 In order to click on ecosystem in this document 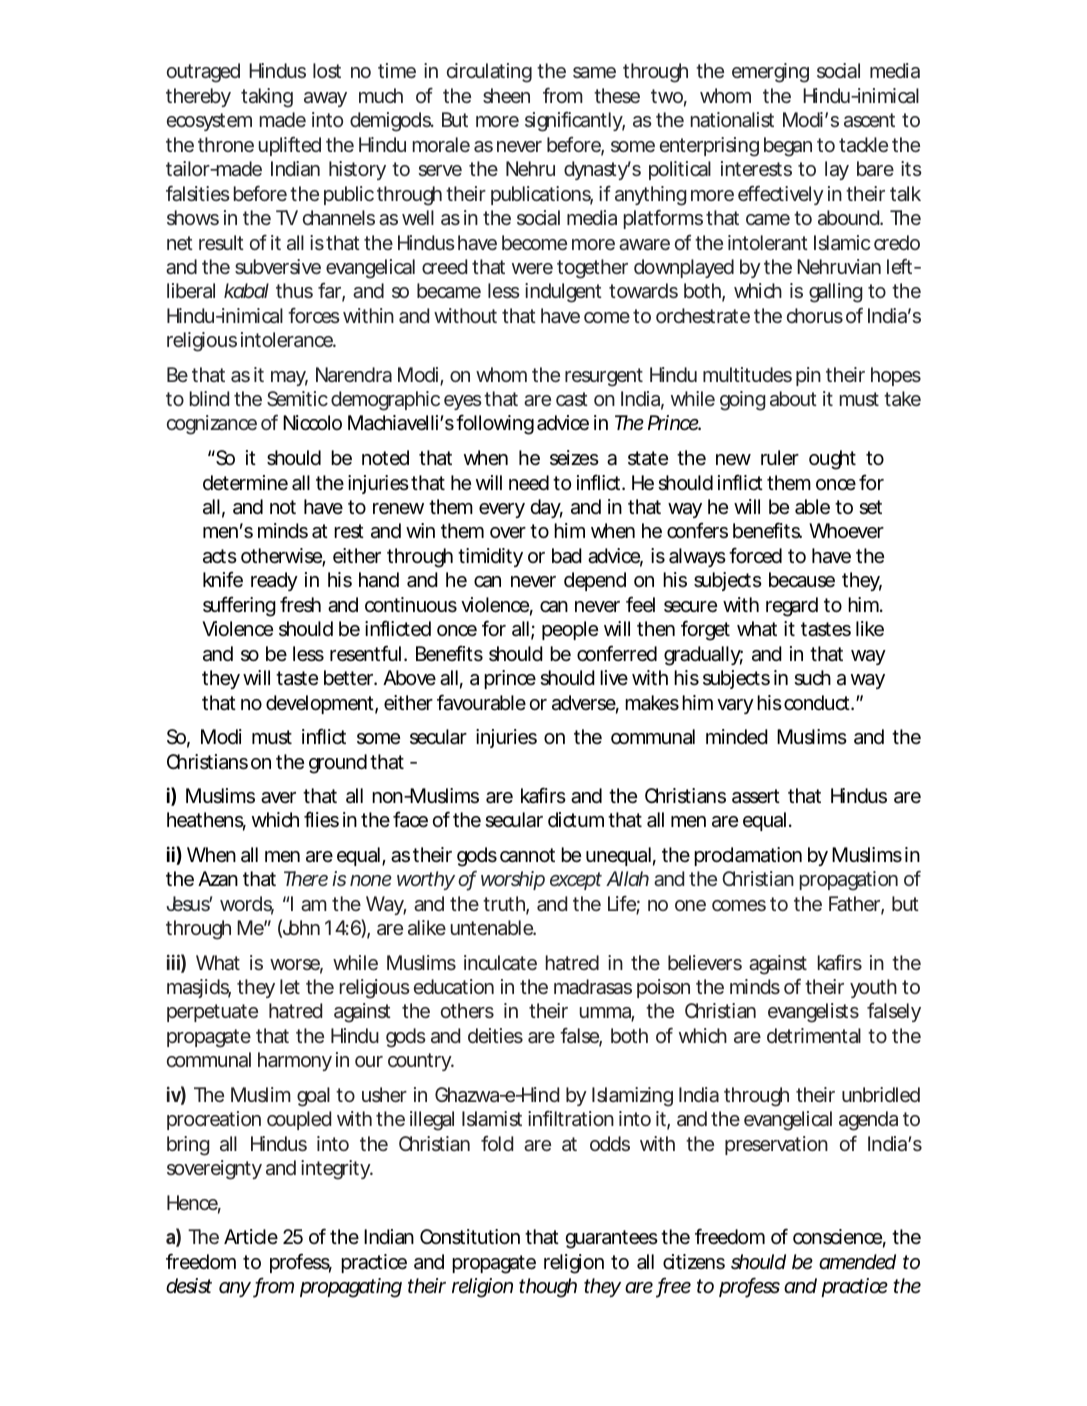, I will do `click(208, 122)`.
